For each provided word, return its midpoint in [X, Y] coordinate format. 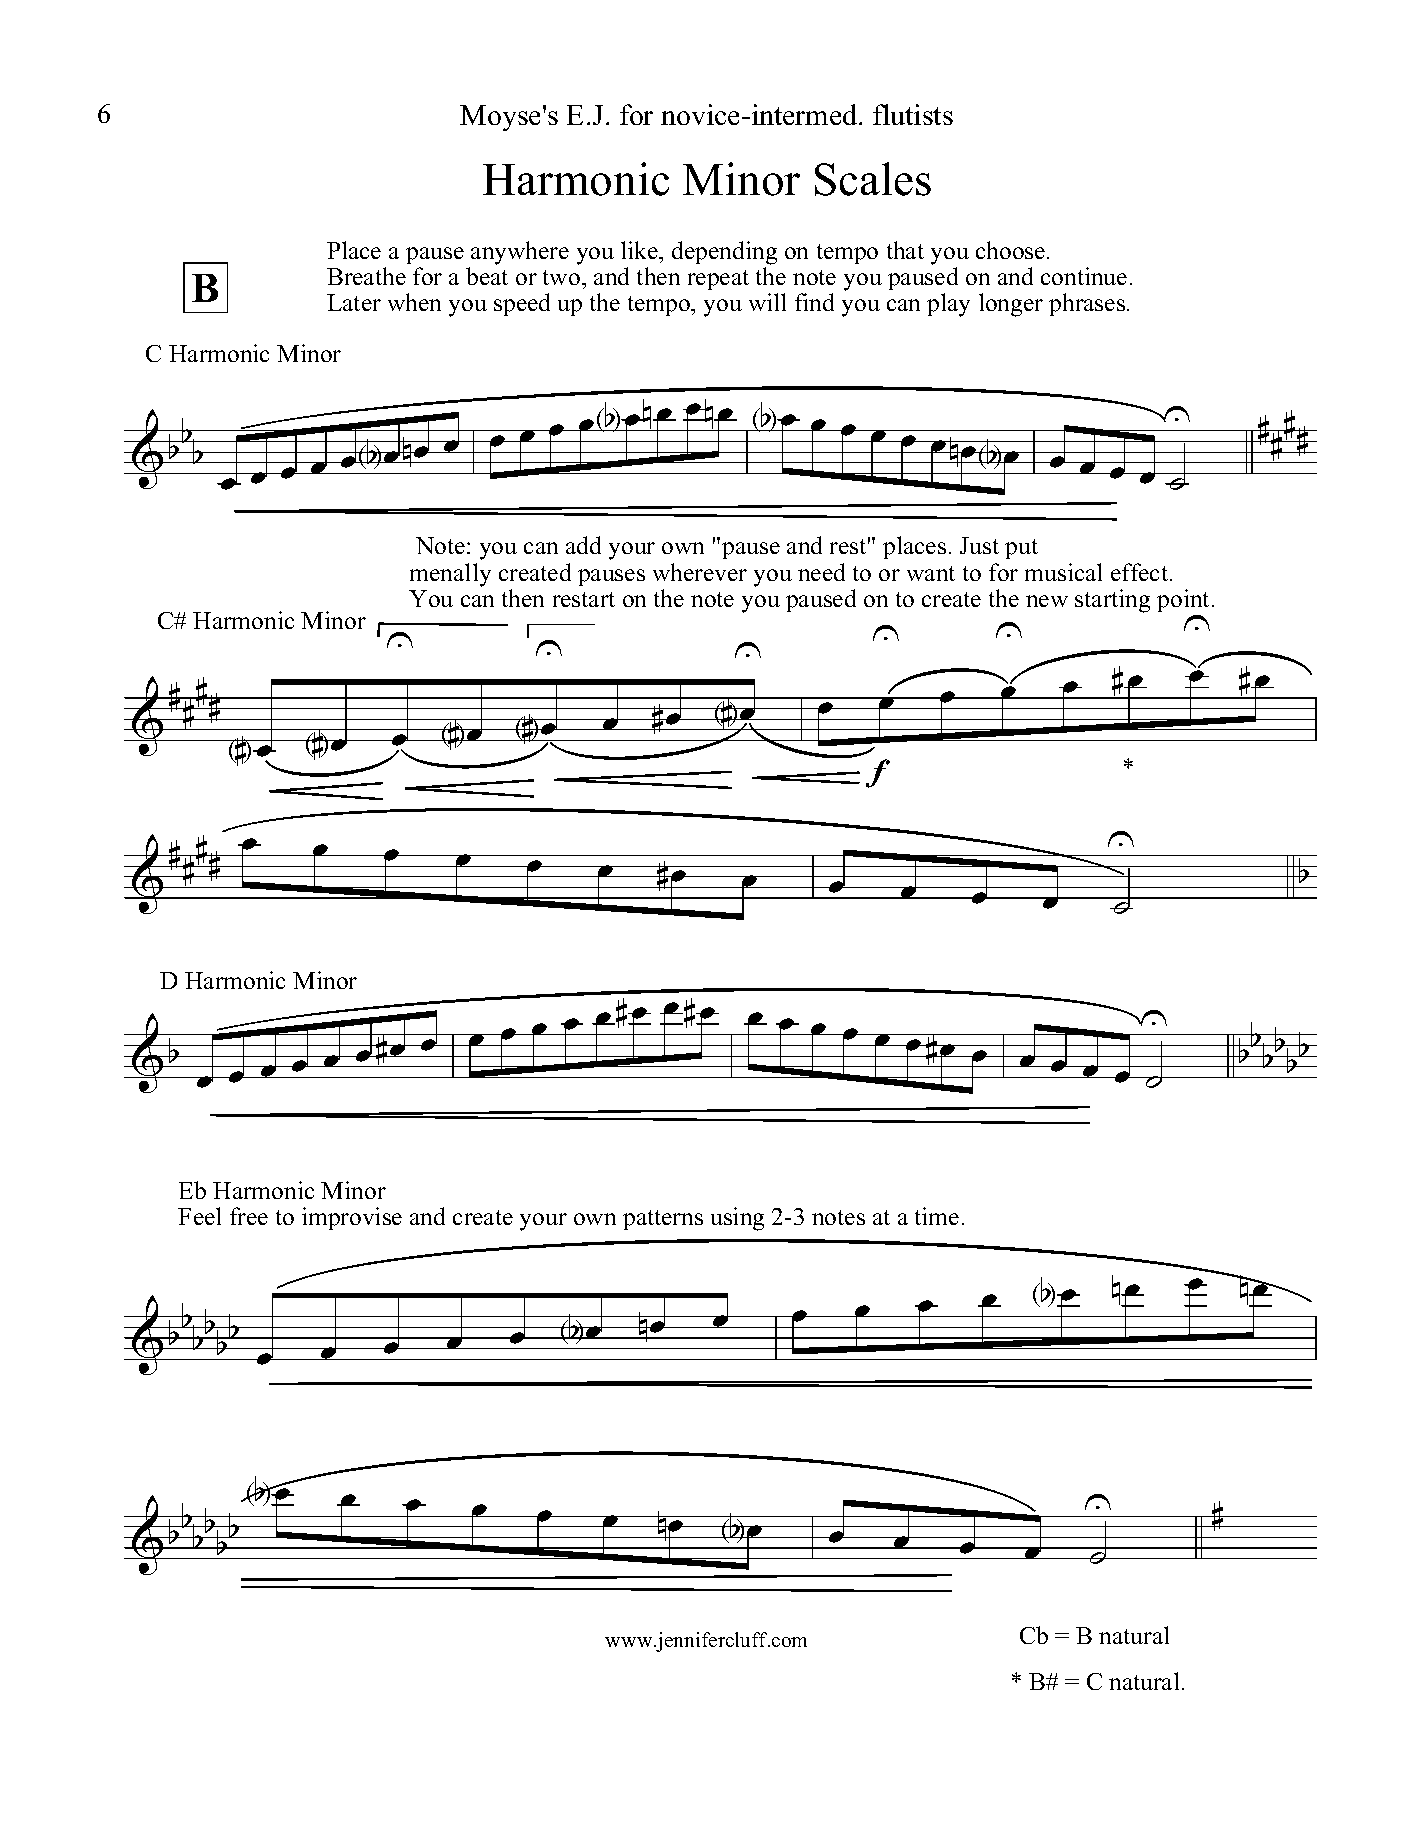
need [821, 572]
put [1021, 549]
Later [354, 302]
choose [1012, 250]
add [583, 545]
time [937, 1216]
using [737, 1219]
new [1047, 601]
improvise [352, 1218]
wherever [700, 572]
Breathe [366, 276]
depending [724, 253]
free [249, 1216]
